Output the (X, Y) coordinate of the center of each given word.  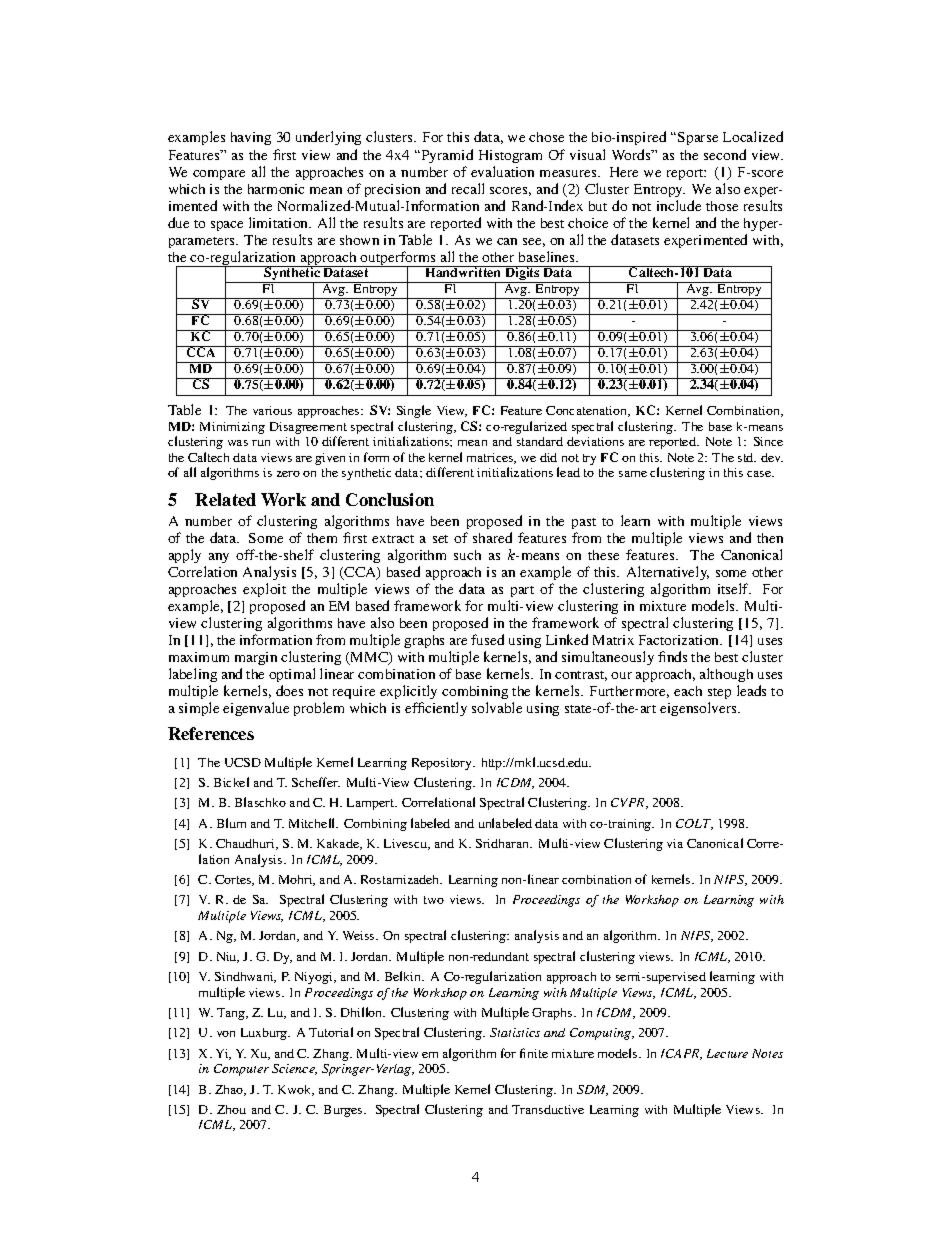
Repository (443, 764)
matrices (491, 458)
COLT (694, 824)
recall (468, 188)
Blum (231, 823)
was (238, 443)
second (725, 154)
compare (219, 175)
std (747, 457)
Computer (241, 1070)
